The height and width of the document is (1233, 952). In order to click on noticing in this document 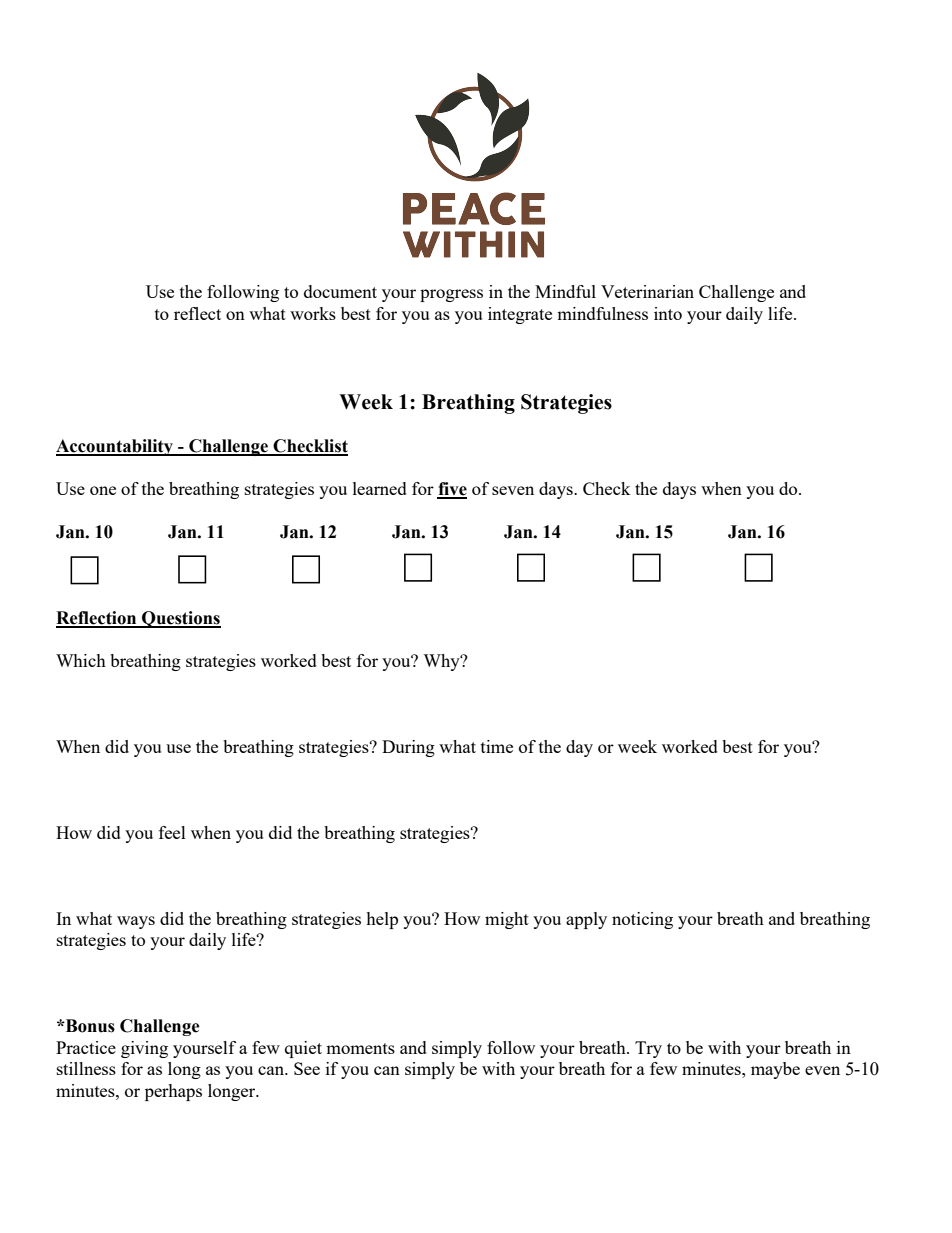, I will do `click(642, 920)`.
